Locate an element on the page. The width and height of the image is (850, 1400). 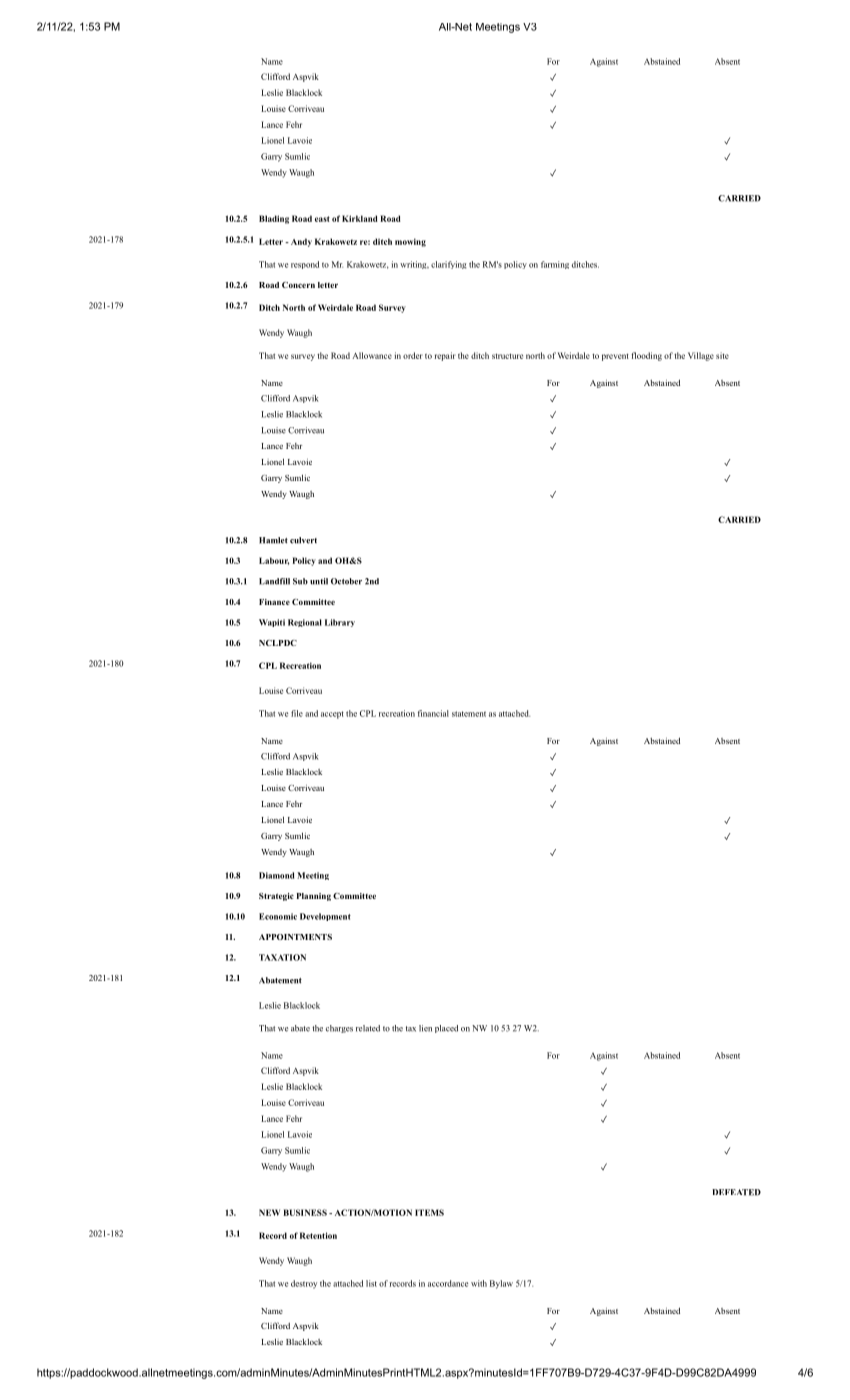
accept is located at coordinates (332, 715).
